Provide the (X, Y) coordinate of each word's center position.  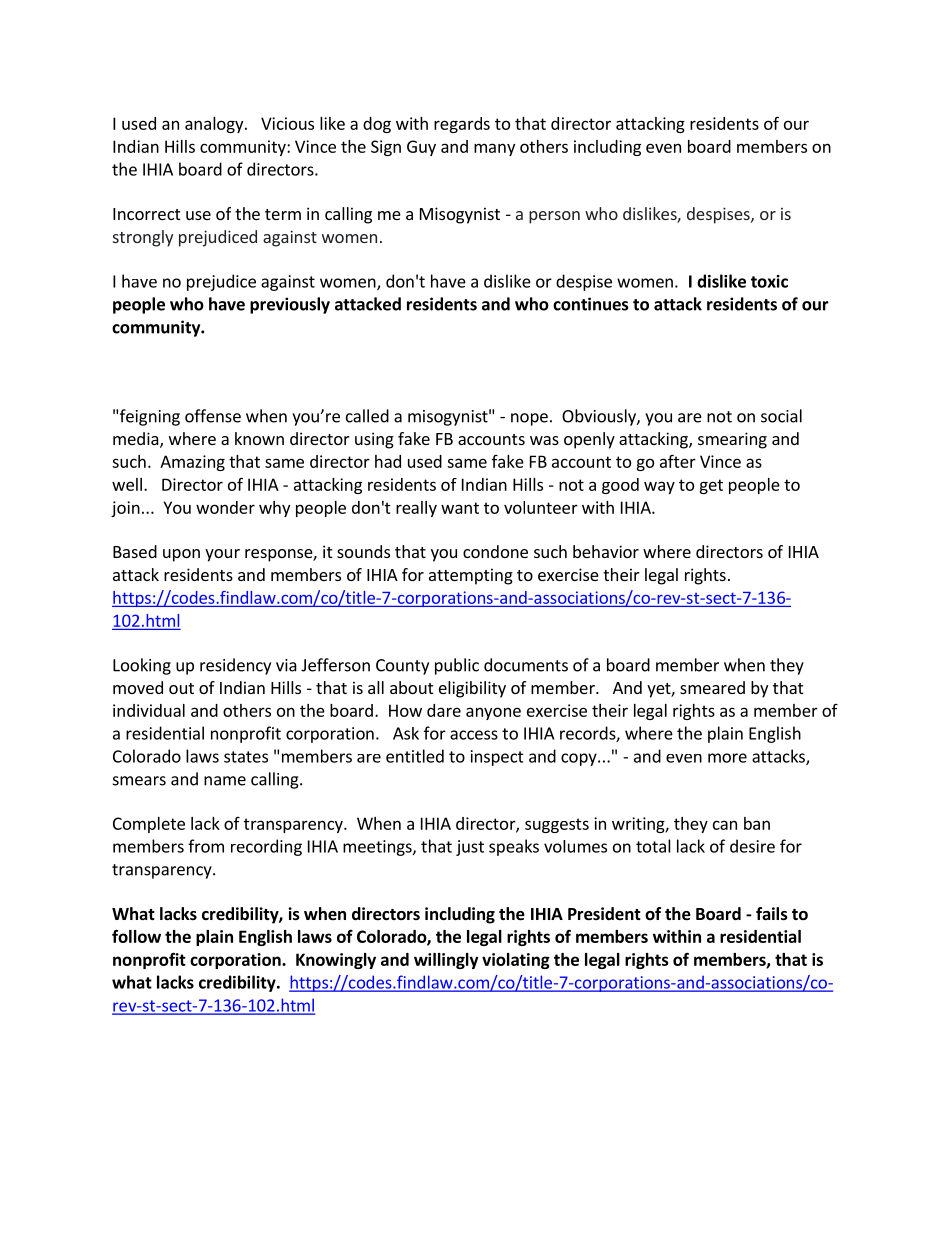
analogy (215, 125)
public (457, 666)
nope (529, 419)
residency (235, 666)
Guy (421, 148)
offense (213, 416)
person (554, 217)
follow (136, 936)
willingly (446, 961)
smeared (712, 687)
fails (772, 914)
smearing (732, 440)
